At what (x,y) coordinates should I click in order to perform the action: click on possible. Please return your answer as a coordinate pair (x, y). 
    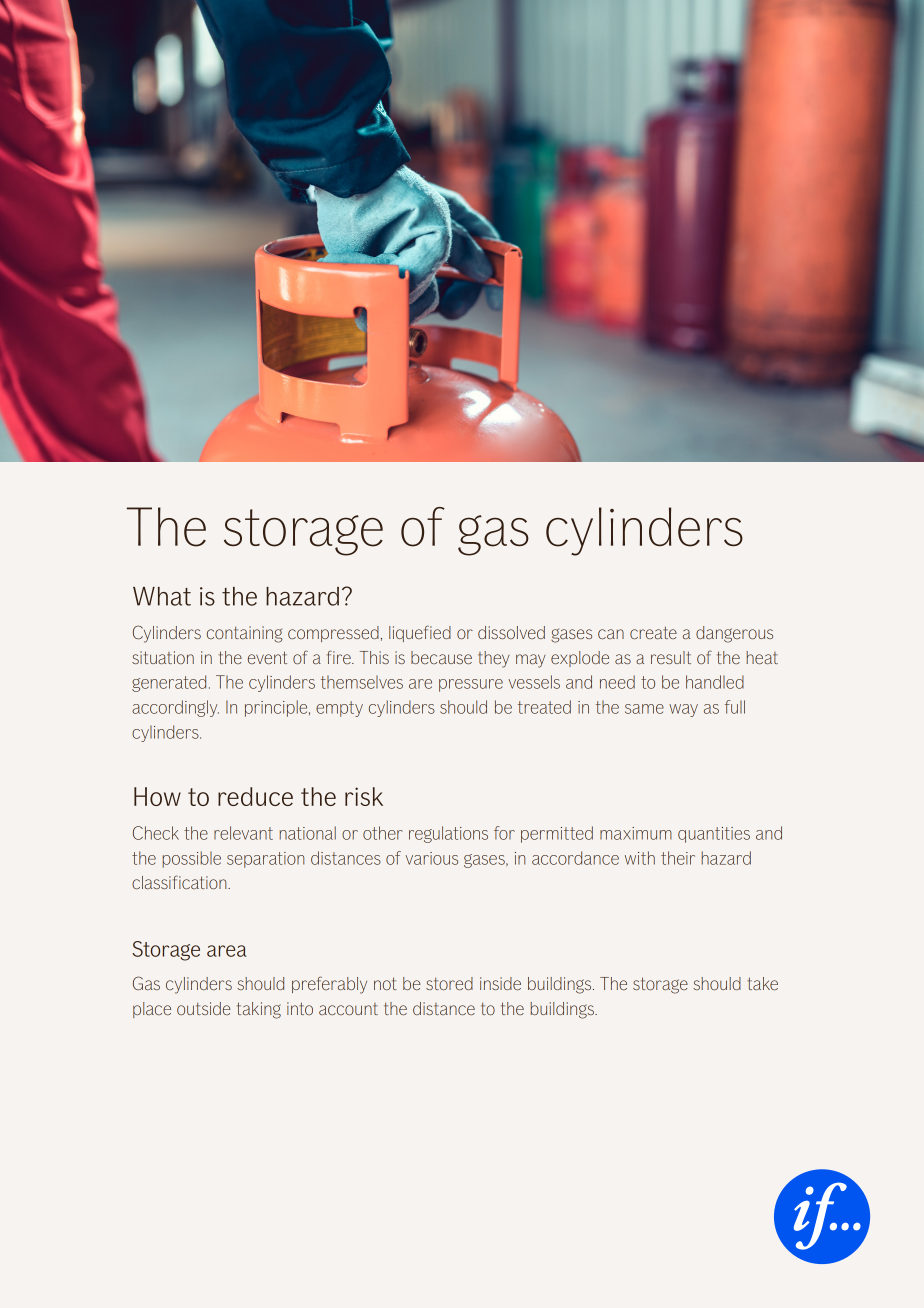
    Looking at the image, I should click on (191, 859).
